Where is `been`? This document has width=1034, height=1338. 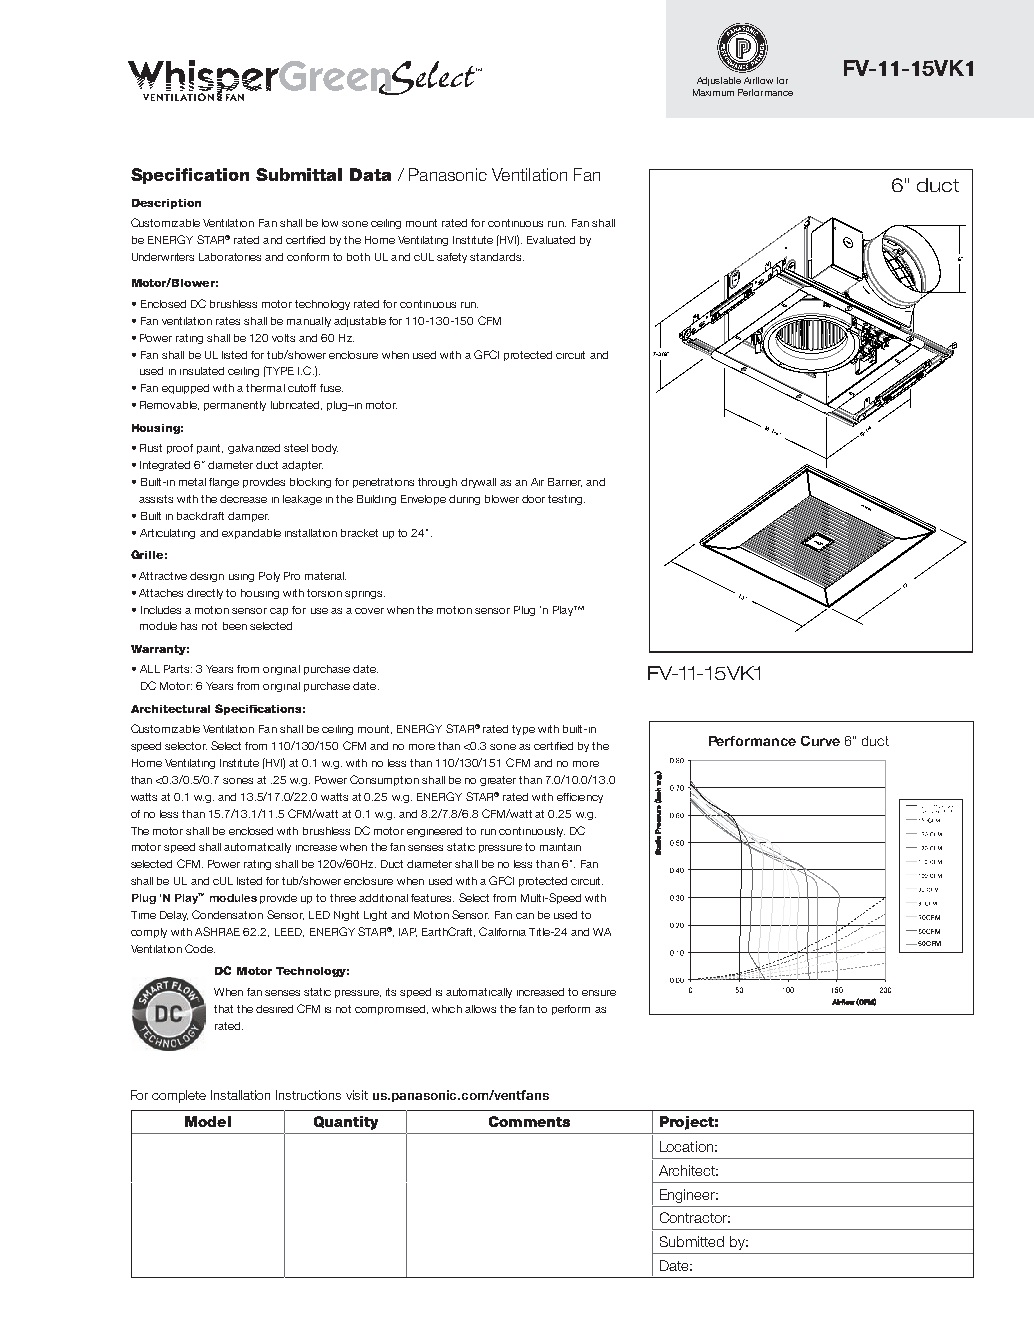
been is located at coordinates (235, 626).
